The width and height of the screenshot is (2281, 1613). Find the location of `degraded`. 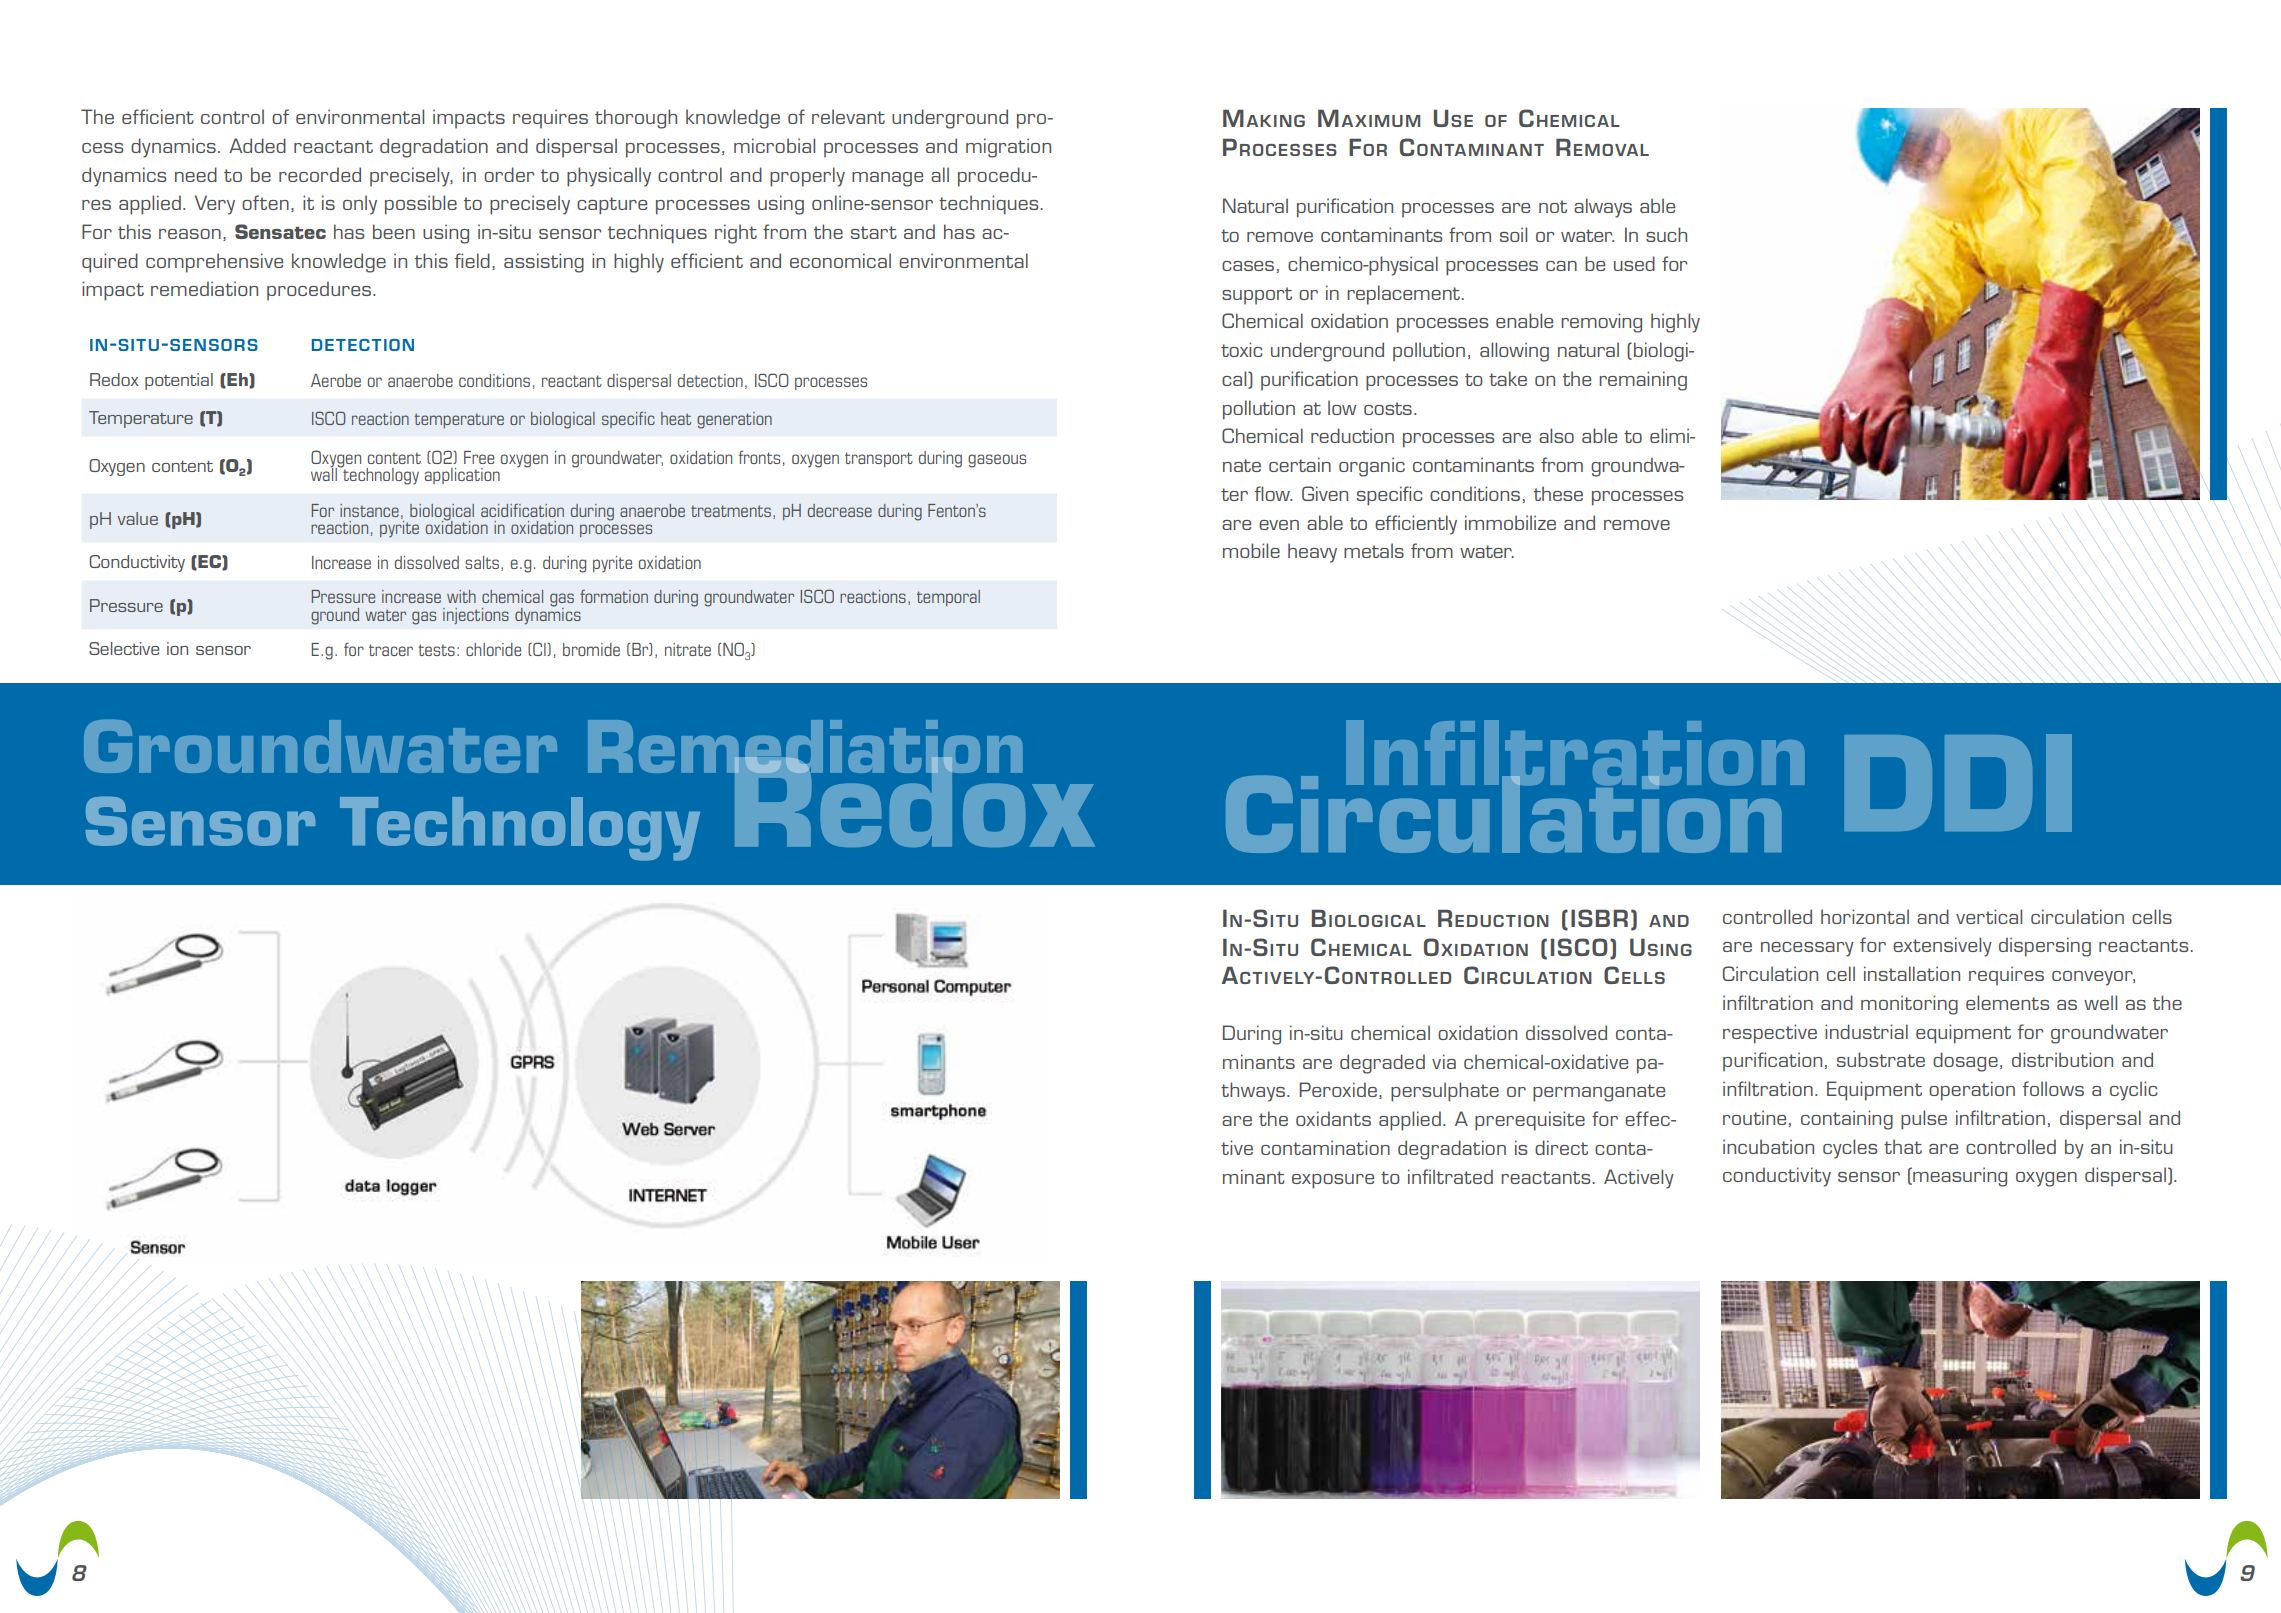

degraded is located at coordinates (1382, 1064).
